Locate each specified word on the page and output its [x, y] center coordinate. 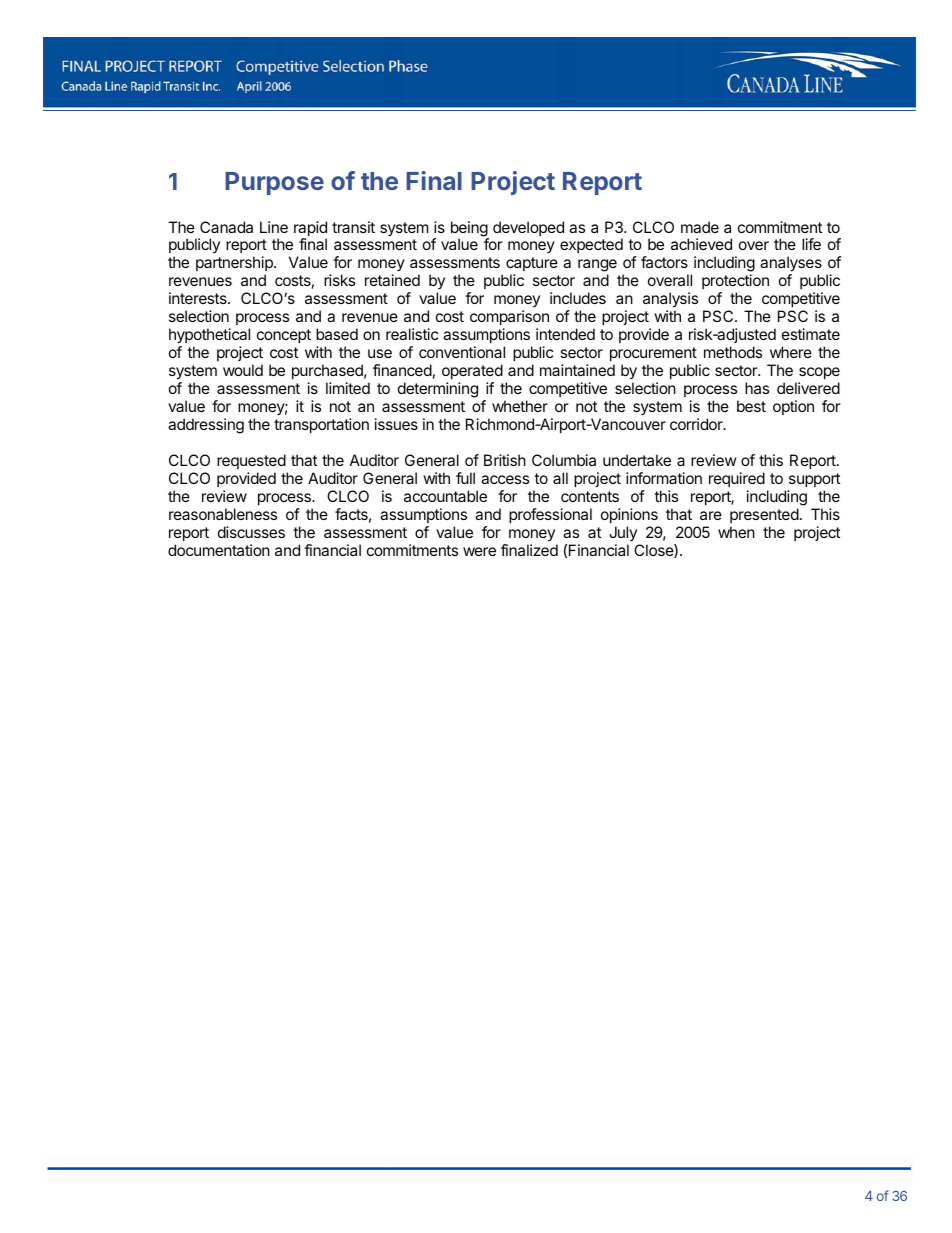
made [700, 227]
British [505, 460]
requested [251, 461]
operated [472, 371]
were [479, 551]
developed [528, 228]
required [737, 479]
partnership [235, 265]
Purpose [274, 183]
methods [733, 352]
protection [735, 283]
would [243, 370]
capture [532, 266]
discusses [251, 532]
